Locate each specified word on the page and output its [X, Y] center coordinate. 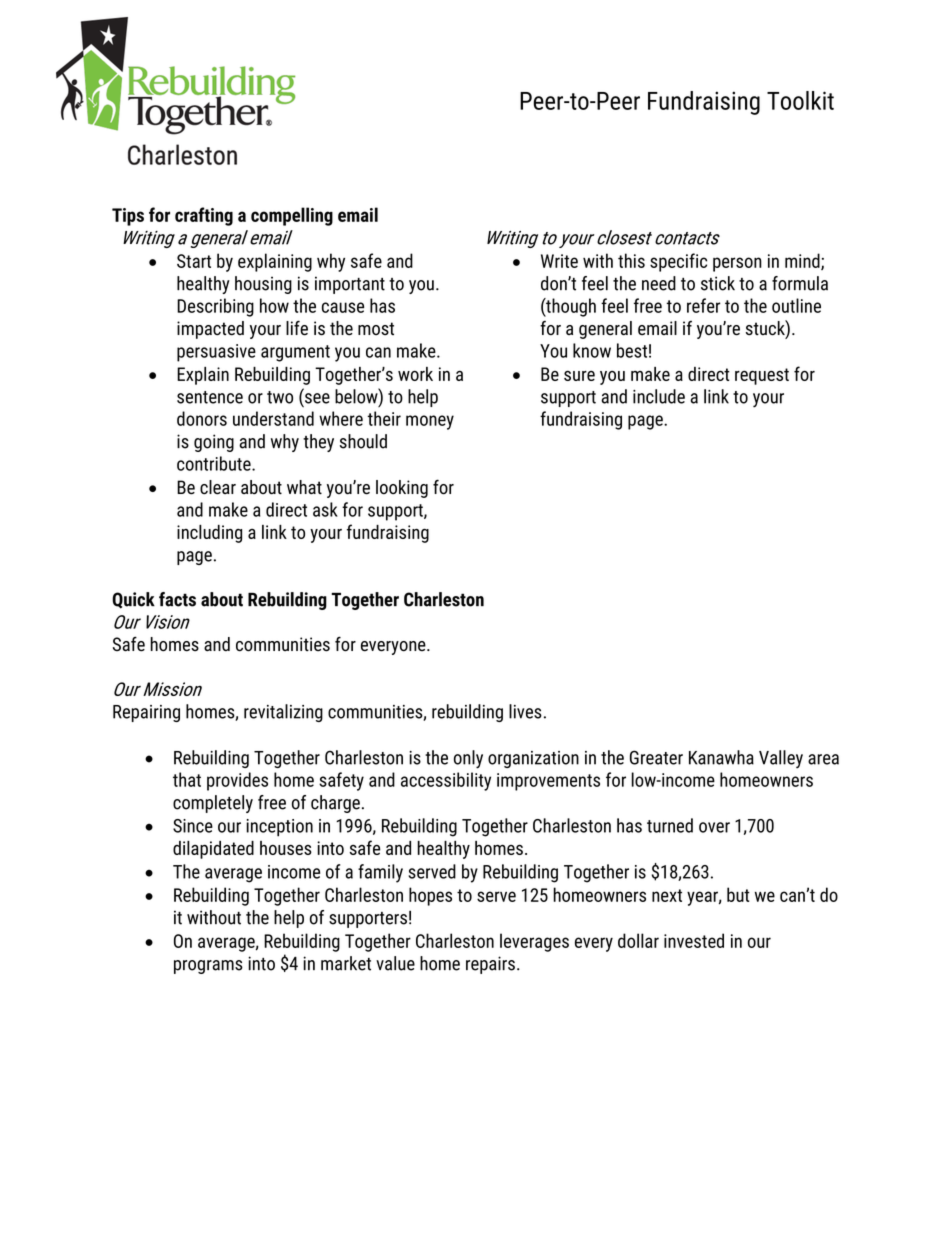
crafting [204, 216]
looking [402, 489]
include [659, 396]
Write [559, 261]
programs [208, 967]
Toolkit [800, 100]
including [209, 534]
